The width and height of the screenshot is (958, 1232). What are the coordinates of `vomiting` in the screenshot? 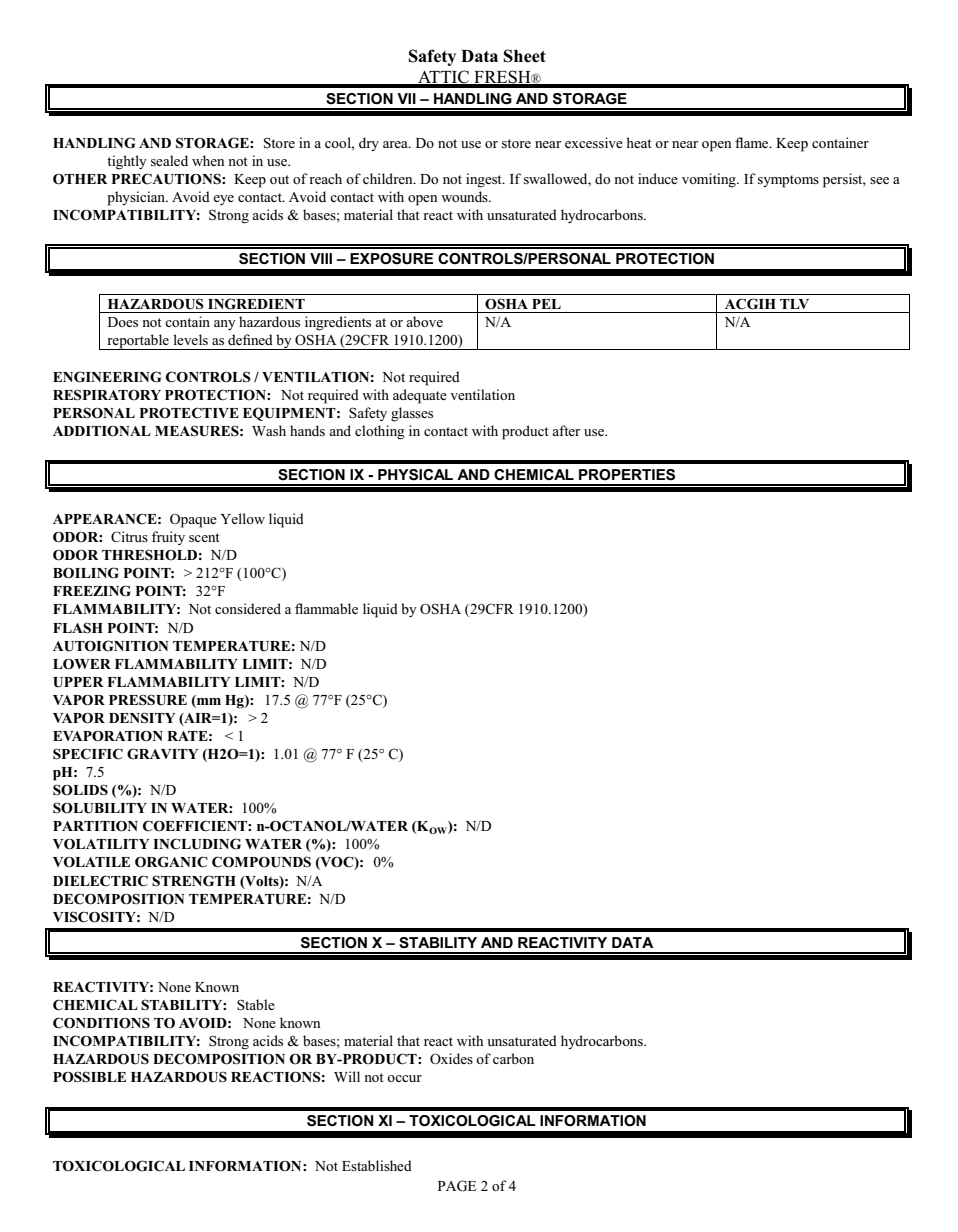 It's located at (710, 180).
